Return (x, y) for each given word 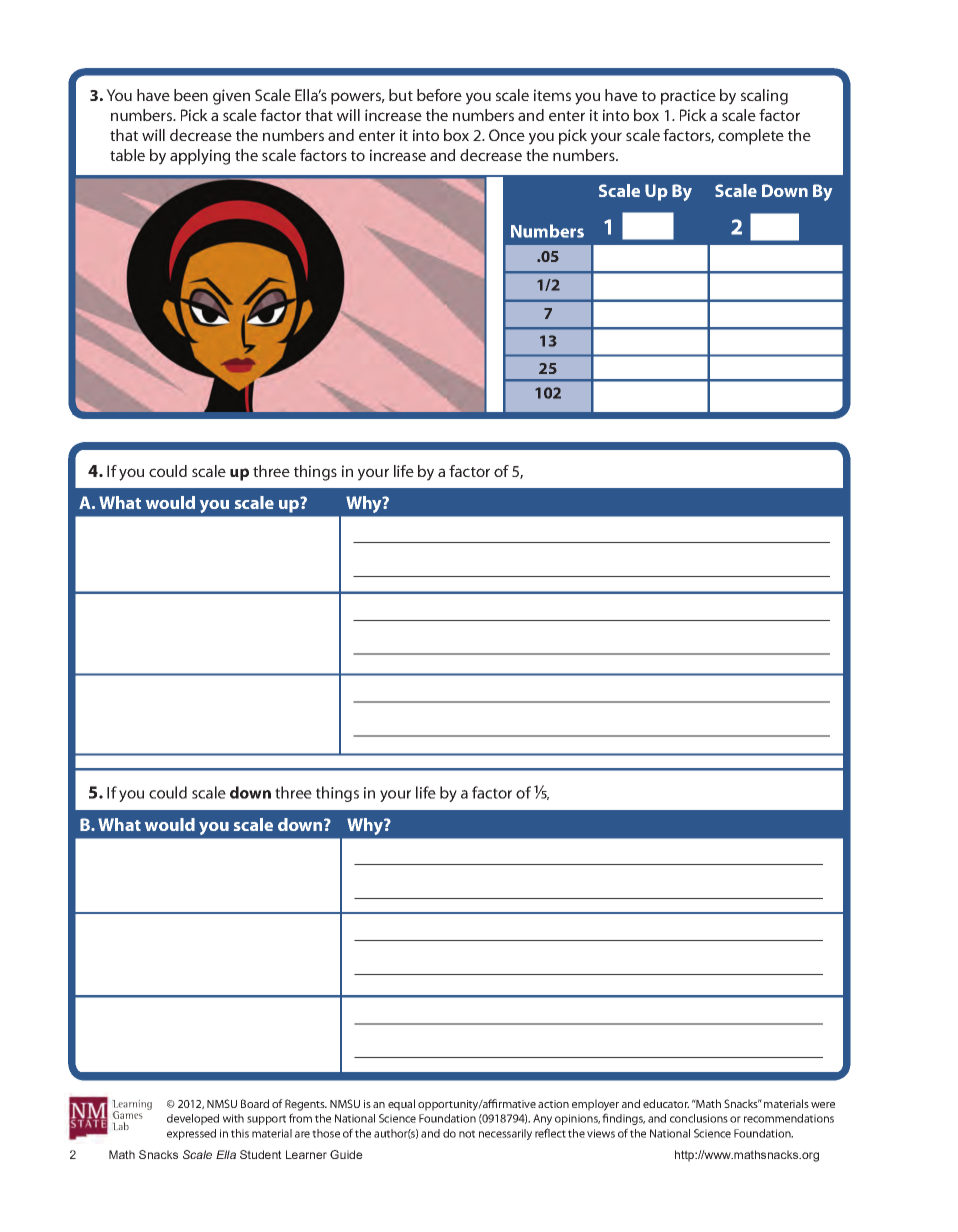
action (553, 1104)
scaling (764, 97)
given (231, 97)
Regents (306, 1105)
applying (200, 157)
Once (507, 135)
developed (193, 1119)
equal (401, 1105)
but (401, 95)
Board (255, 1103)
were (823, 1105)
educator (666, 1103)
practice (688, 97)
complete (751, 137)
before (439, 95)
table (127, 155)
